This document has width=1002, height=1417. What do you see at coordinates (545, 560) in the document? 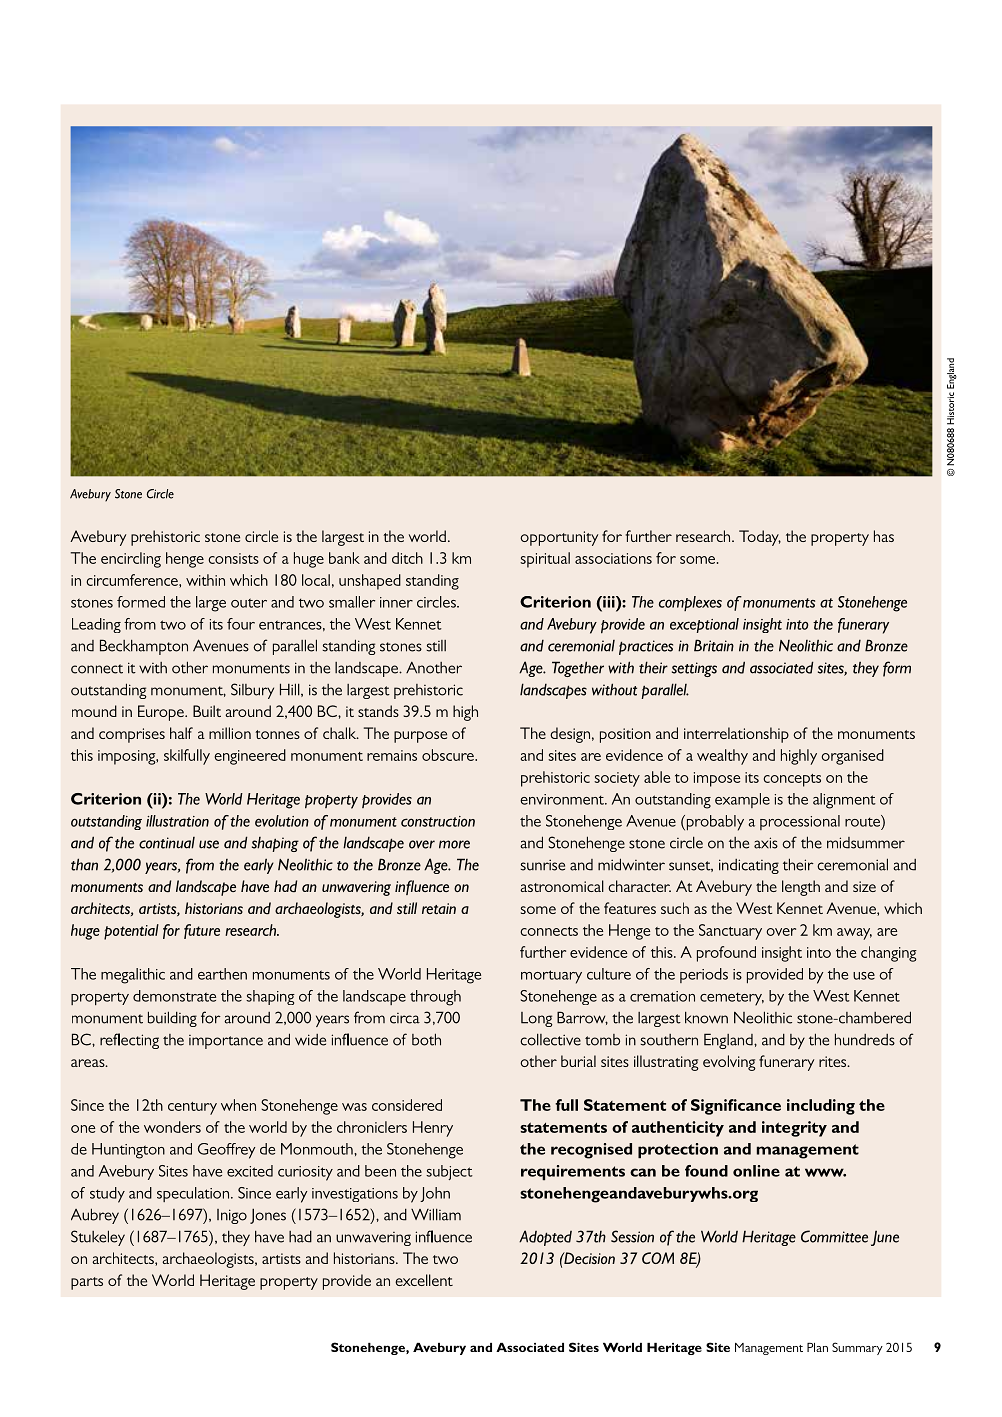
I see `spiritual` at bounding box center [545, 560].
